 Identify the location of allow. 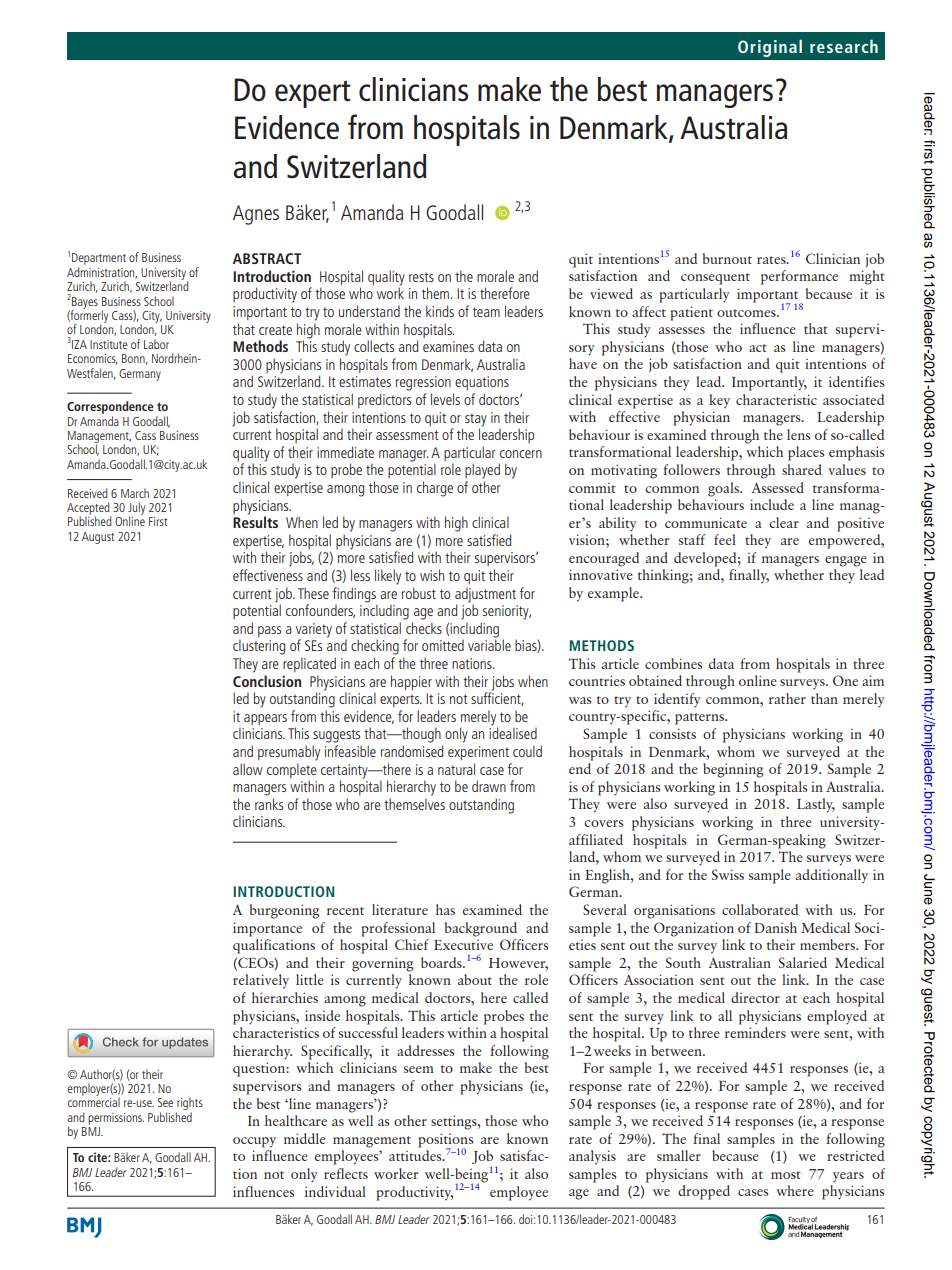
(248, 769).
